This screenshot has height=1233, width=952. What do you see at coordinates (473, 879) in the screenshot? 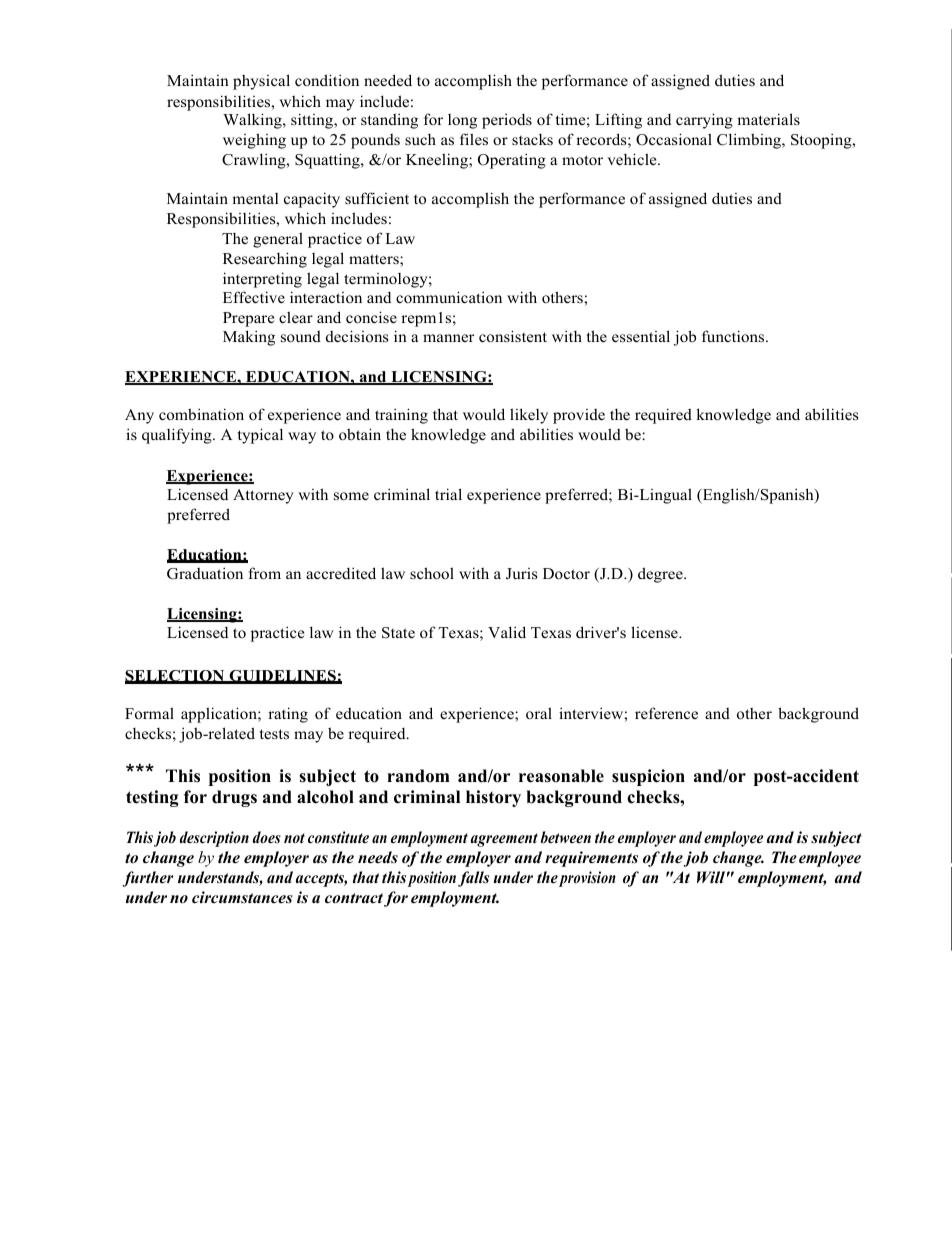
I see `falls` at bounding box center [473, 879].
